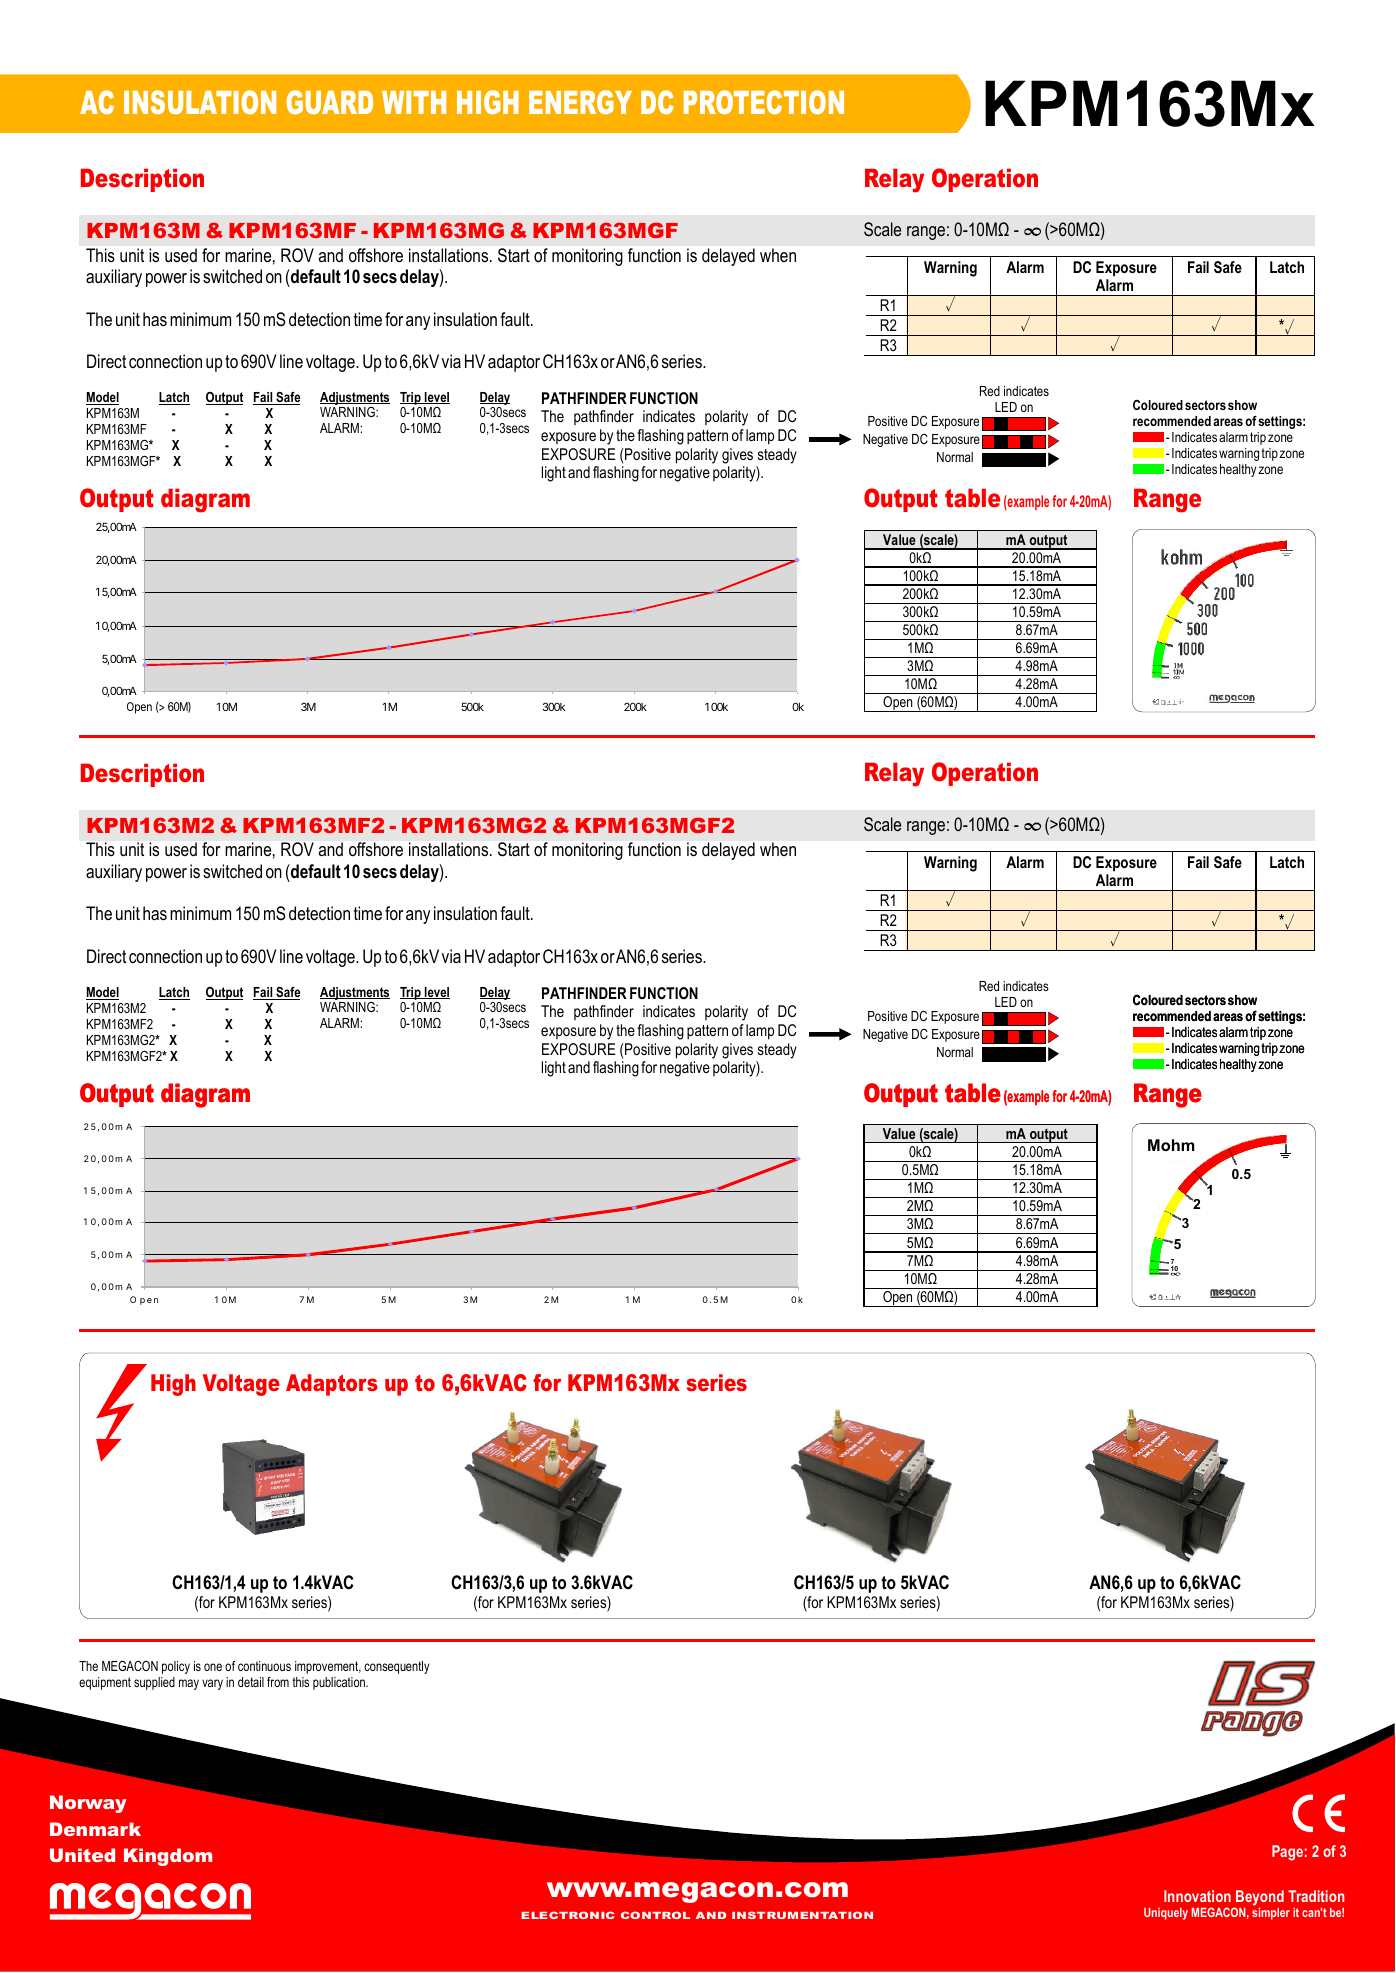  I want to click on publication, so click(340, 1683).
